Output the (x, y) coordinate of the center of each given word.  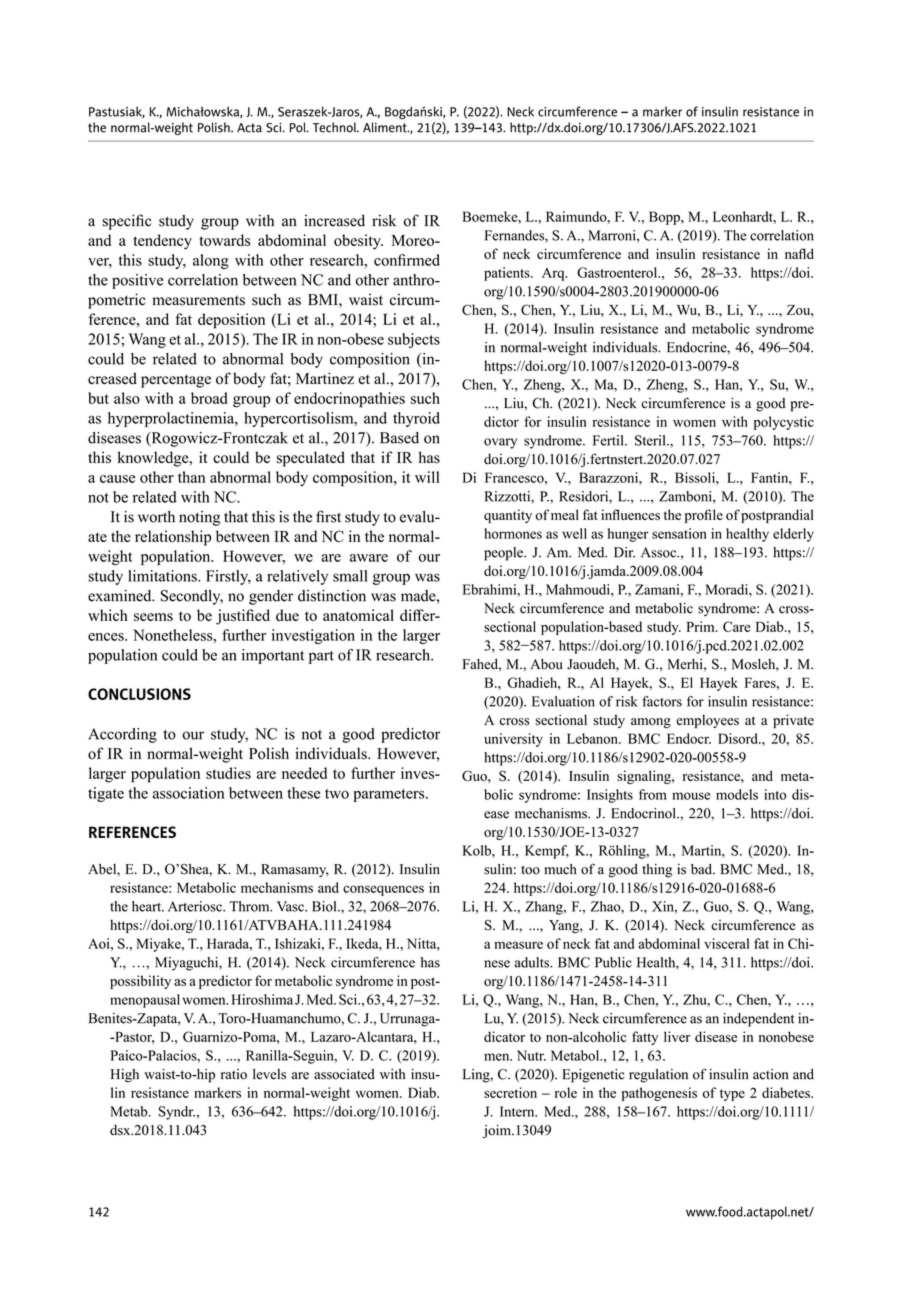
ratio (234, 1074)
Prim (701, 626)
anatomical (358, 615)
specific (127, 222)
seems (153, 617)
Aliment (386, 127)
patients (508, 274)
